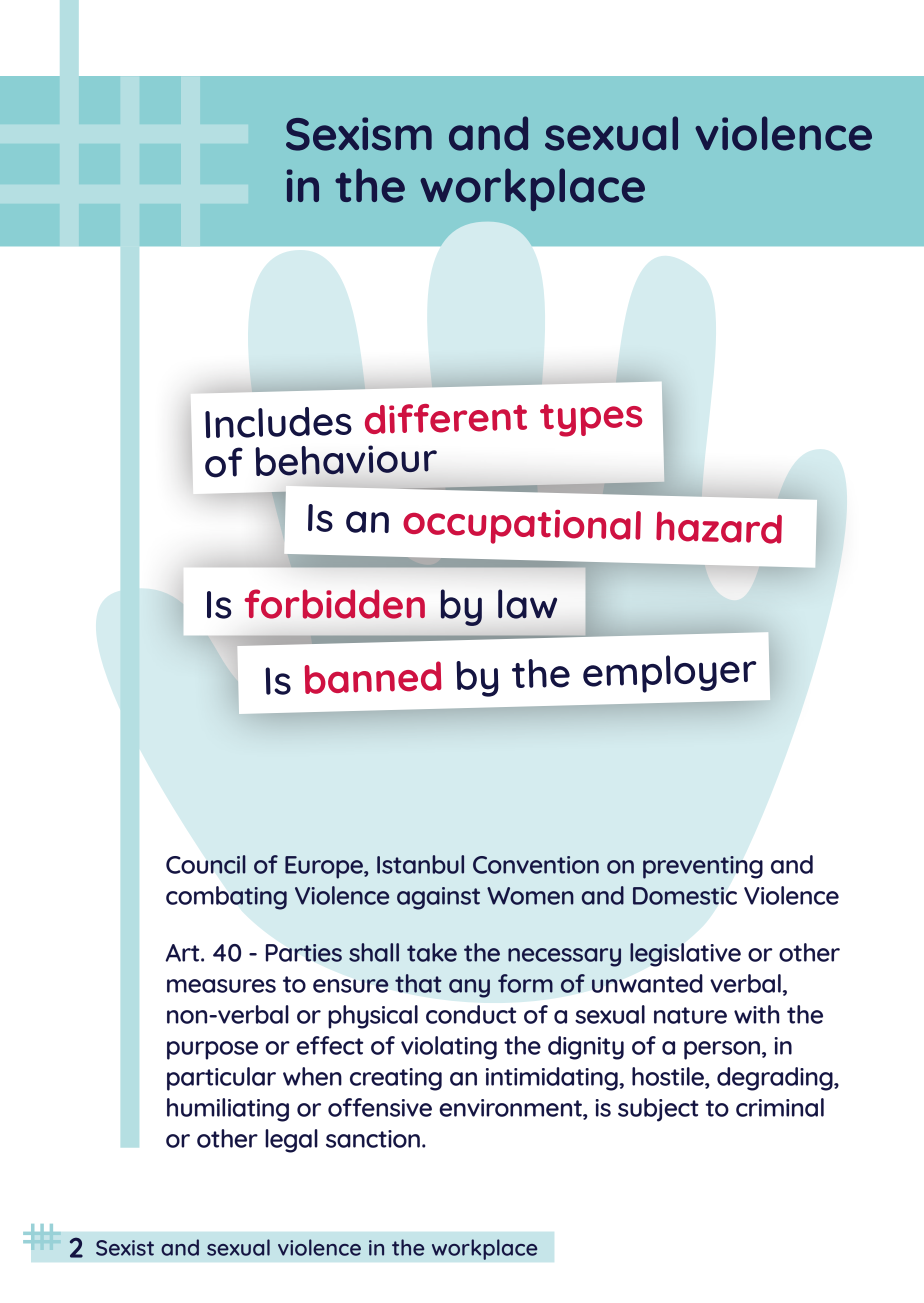 Image resolution: width=924 pixels, height=1303 pixels. I want to click on measures, so click(221, 986).
